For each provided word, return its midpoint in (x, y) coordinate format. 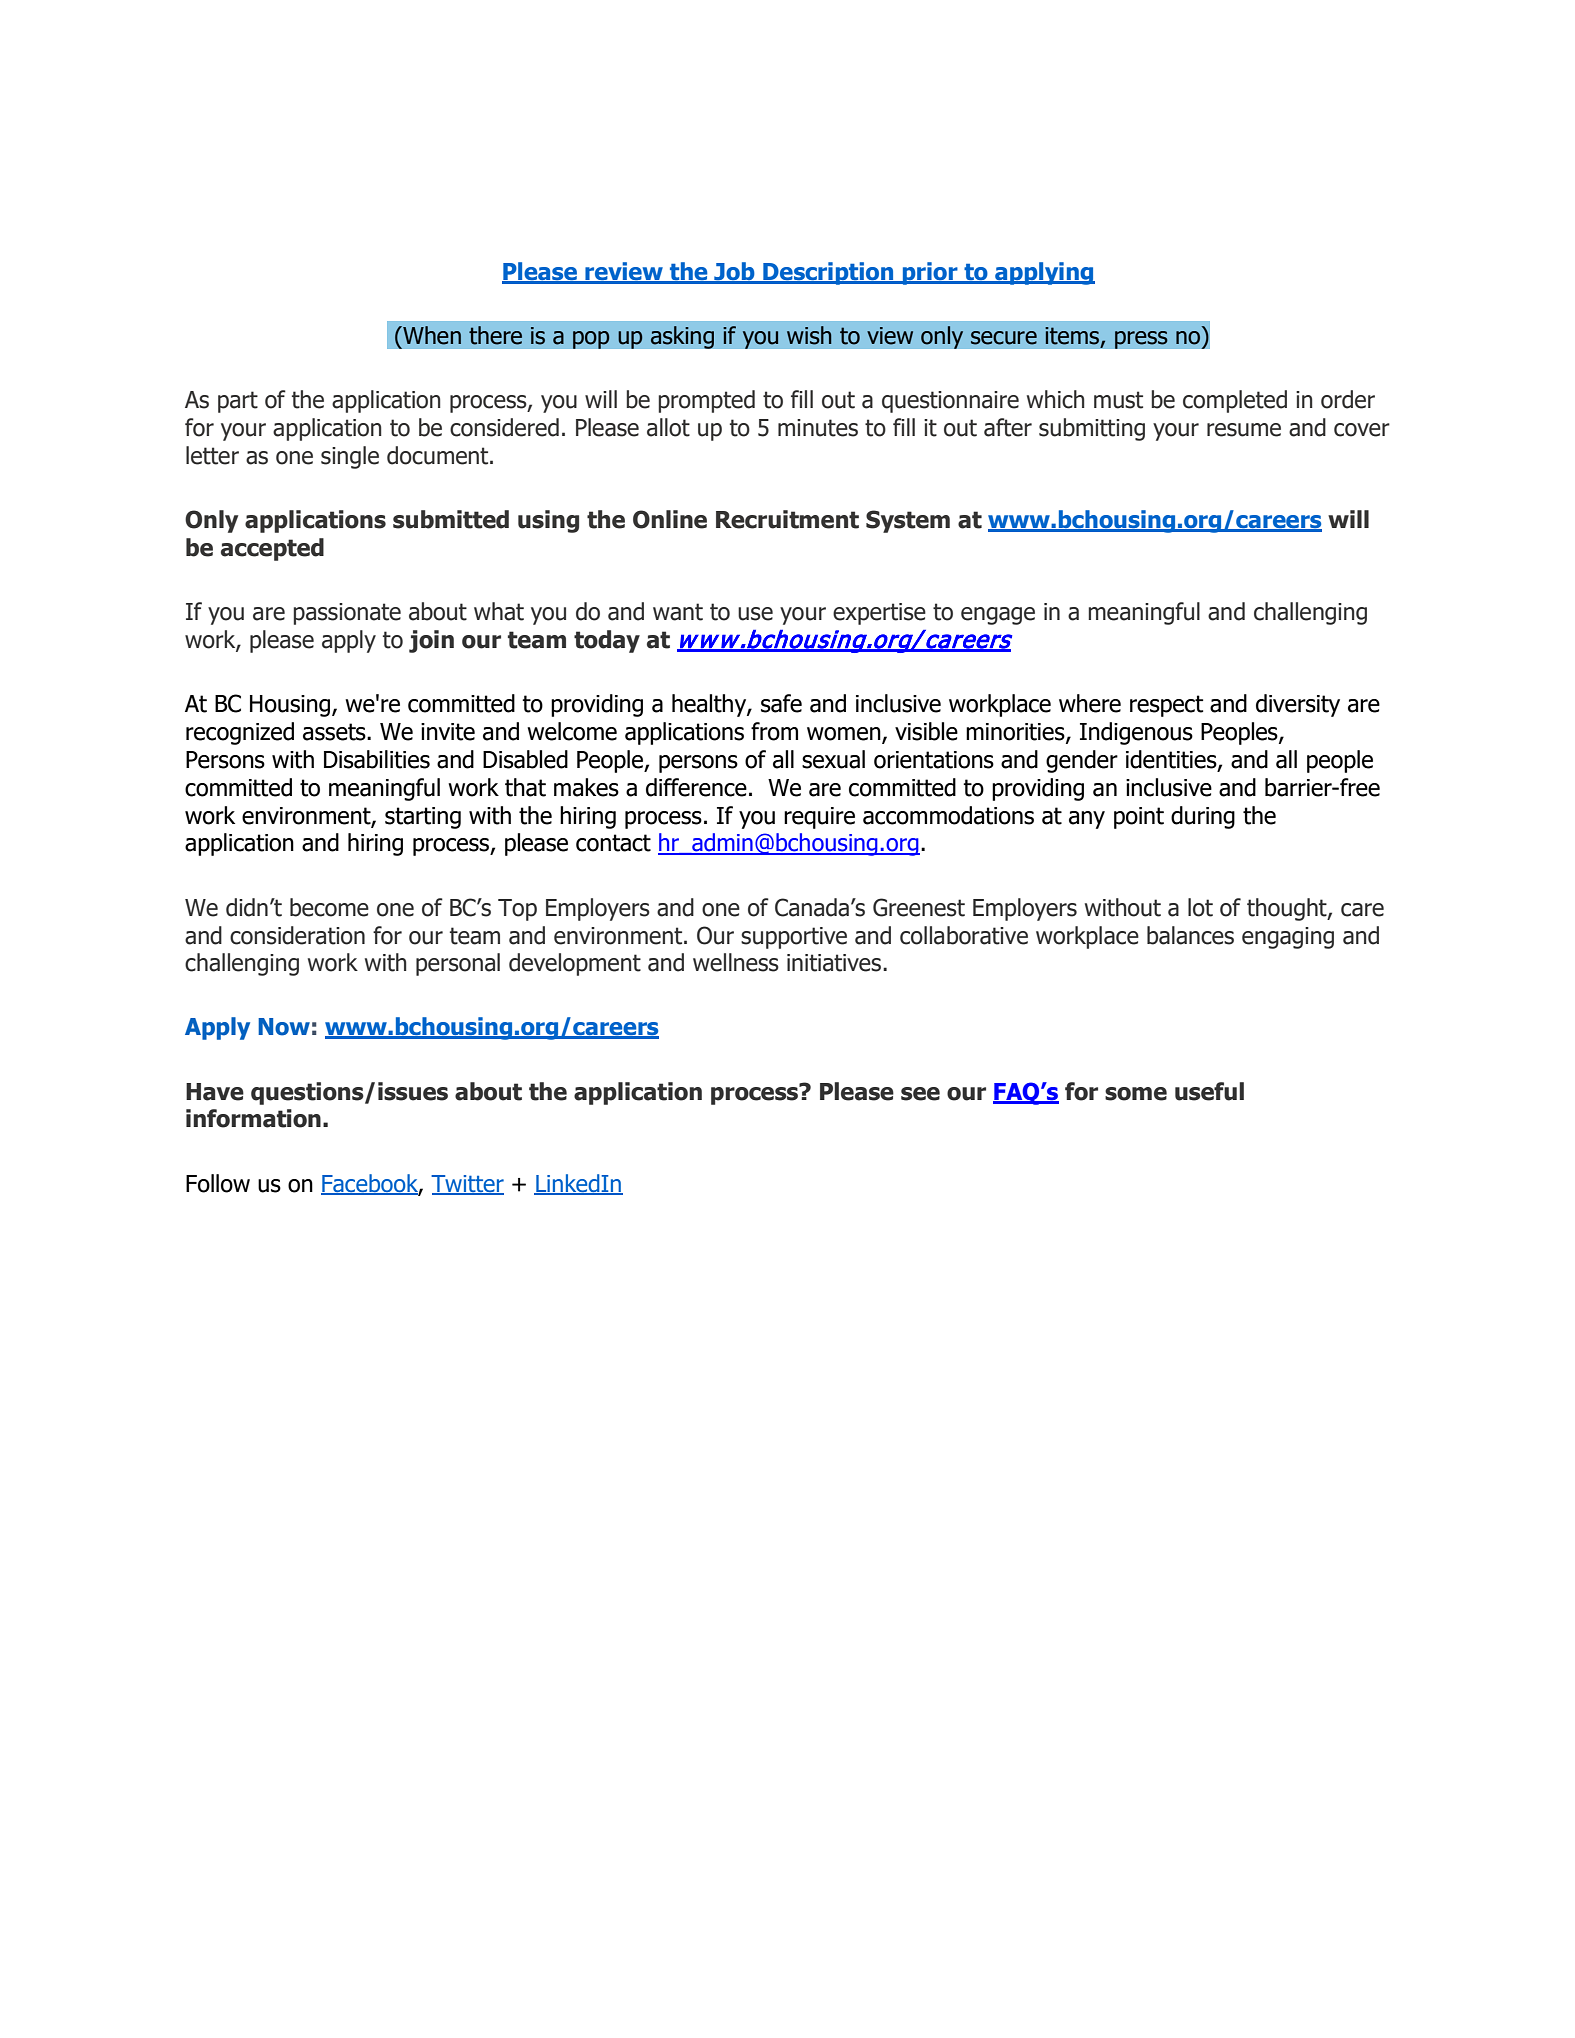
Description (828, 273)
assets (335, 732)
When (431, 335)
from (774, 731)
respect (1166, 706)
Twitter (467, 1184)
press (1141, 340)
